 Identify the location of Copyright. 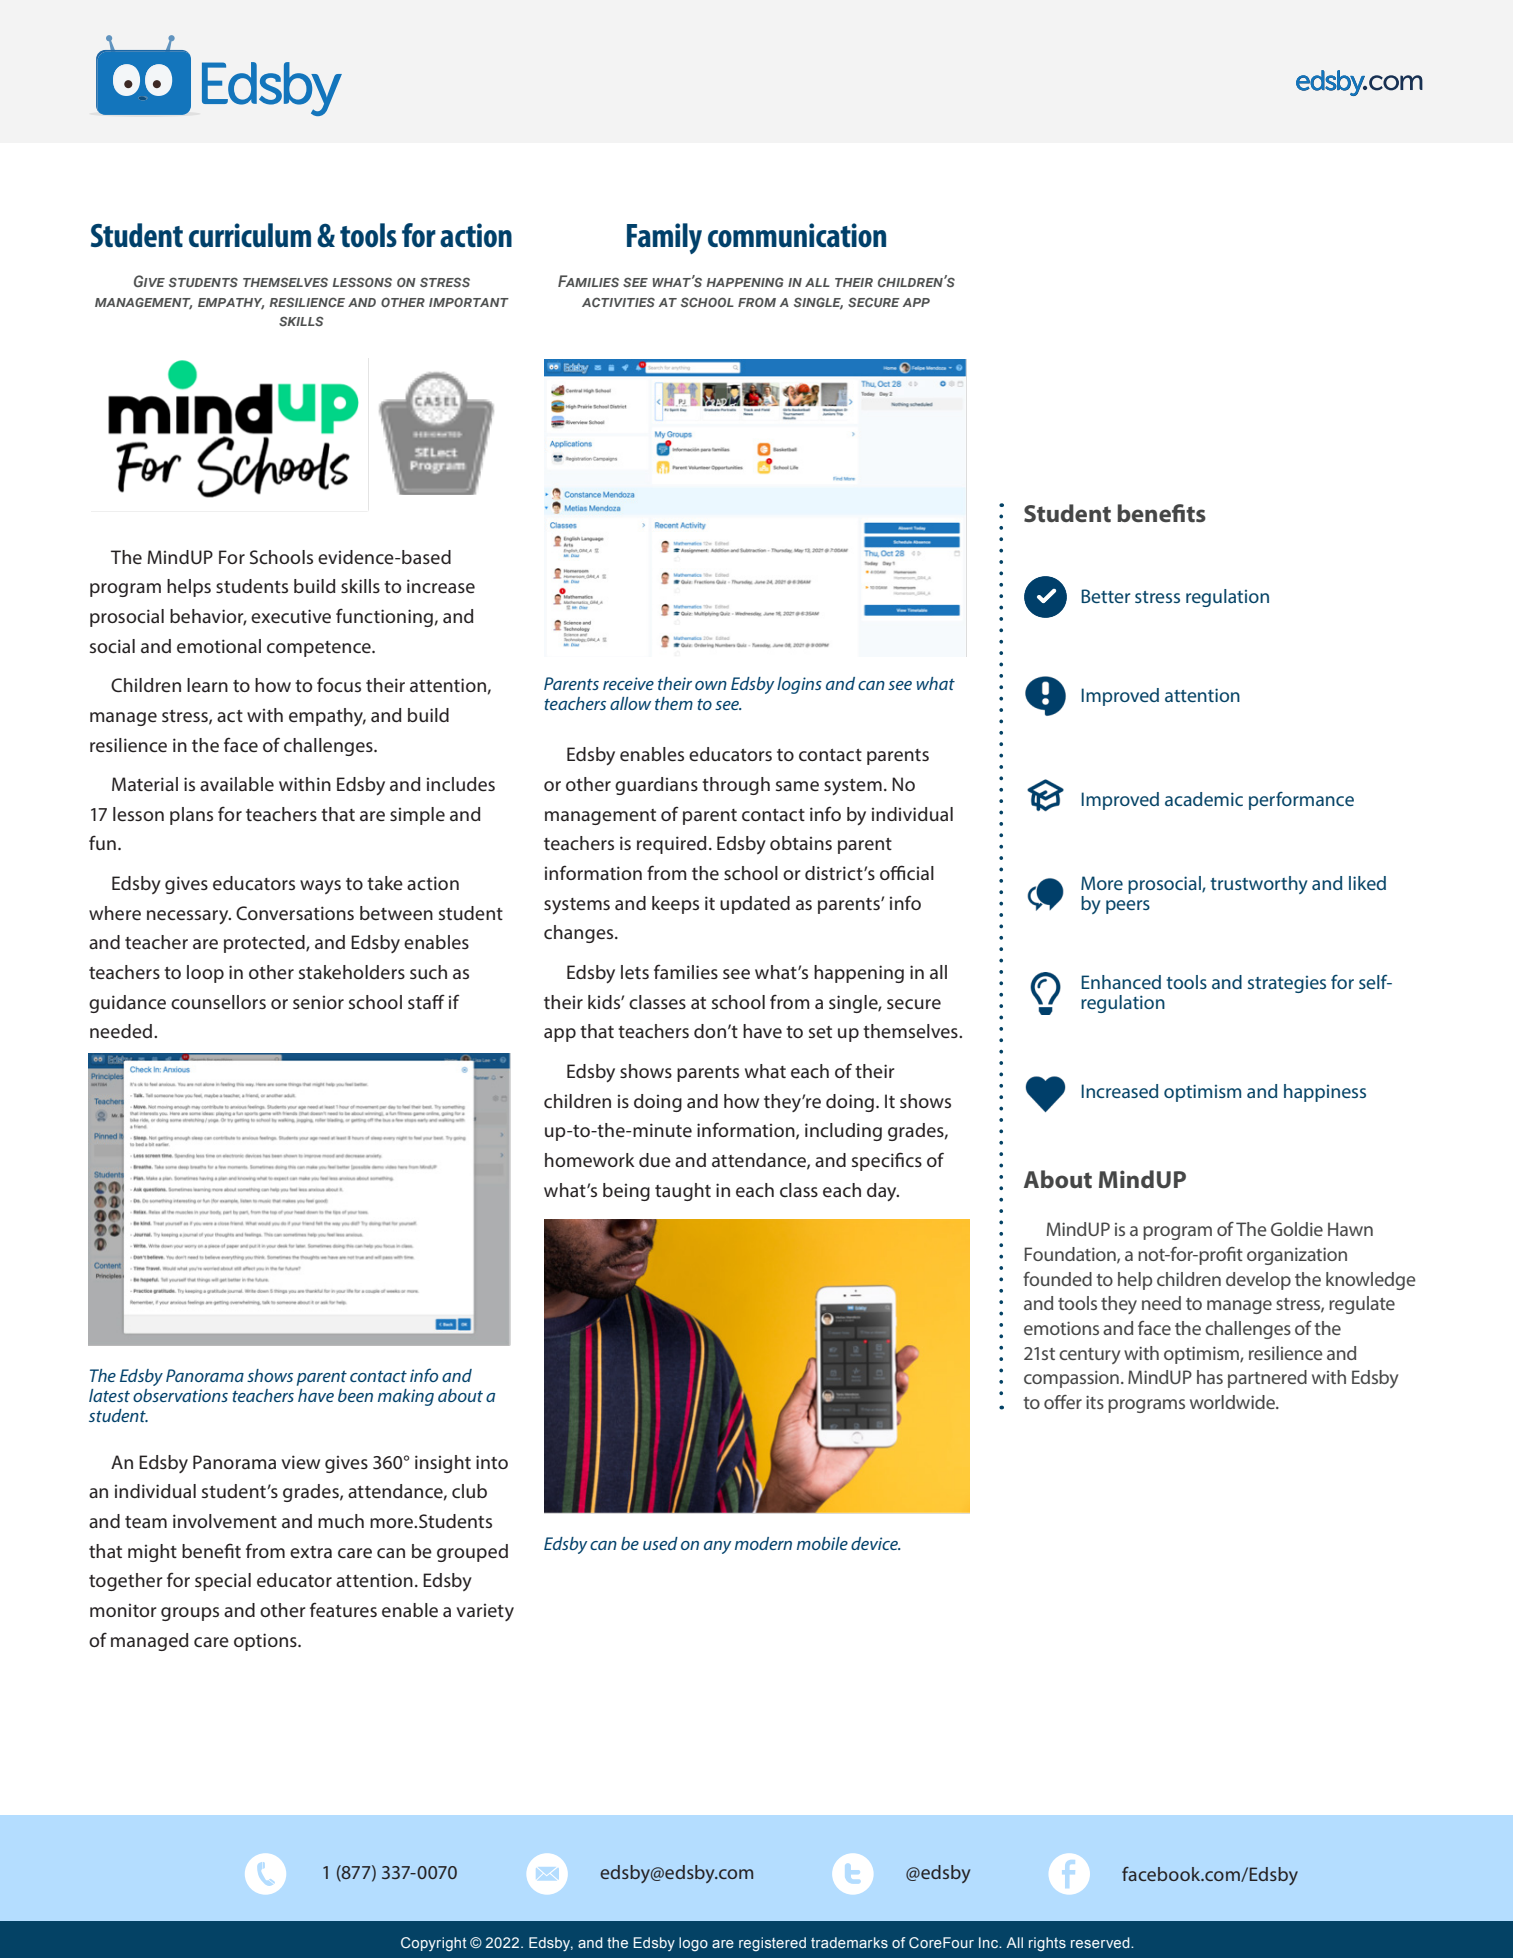
(434, 1944).
